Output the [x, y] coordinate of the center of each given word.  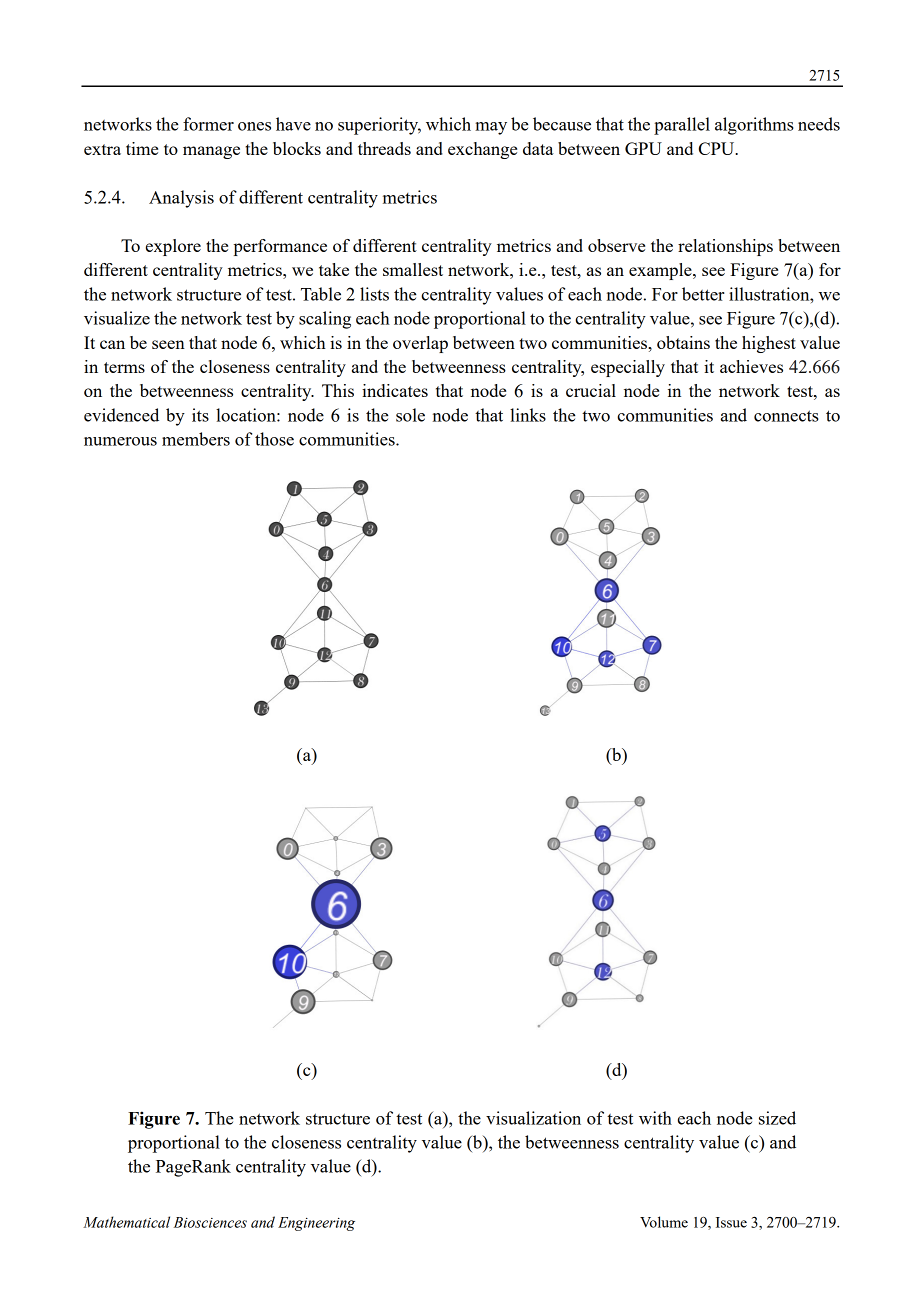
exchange [482, 150]
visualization [533, 1118]
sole [410, 415]
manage [211, 152]
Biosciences [210, 1222]
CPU [718, 148]
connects [786, 416]
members [196, 439]
